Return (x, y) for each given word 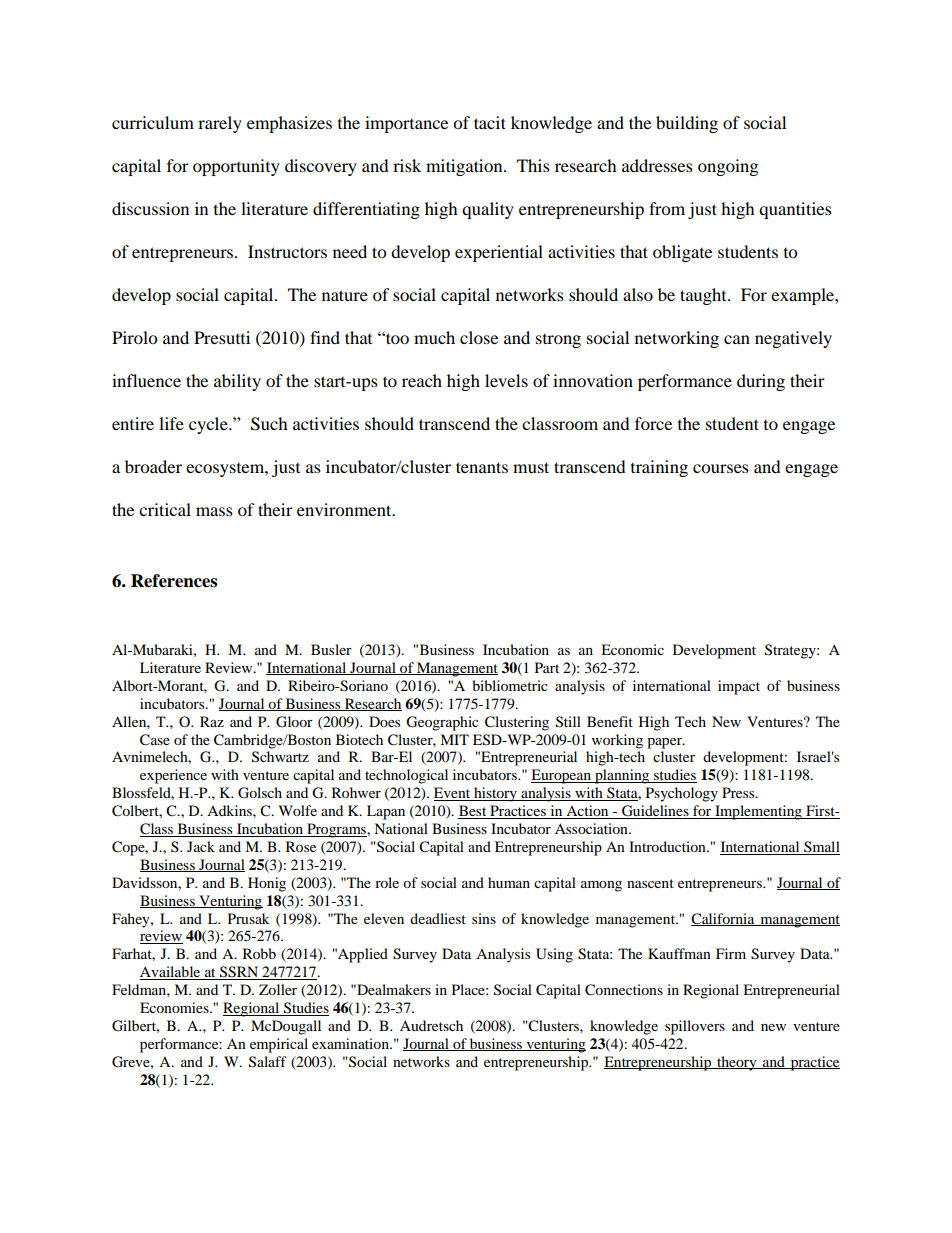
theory (737, 1063)
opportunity (236, 167)
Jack (201, 846)
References (174, 581)
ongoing (728, 167)
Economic (632, 649)
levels (506, 380)
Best (473, 812)
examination (351, 1043)
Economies (175, 1007)
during (761, 382)
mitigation (465, 167)
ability (237, 382)
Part (547, 667)
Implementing (758, 812)
